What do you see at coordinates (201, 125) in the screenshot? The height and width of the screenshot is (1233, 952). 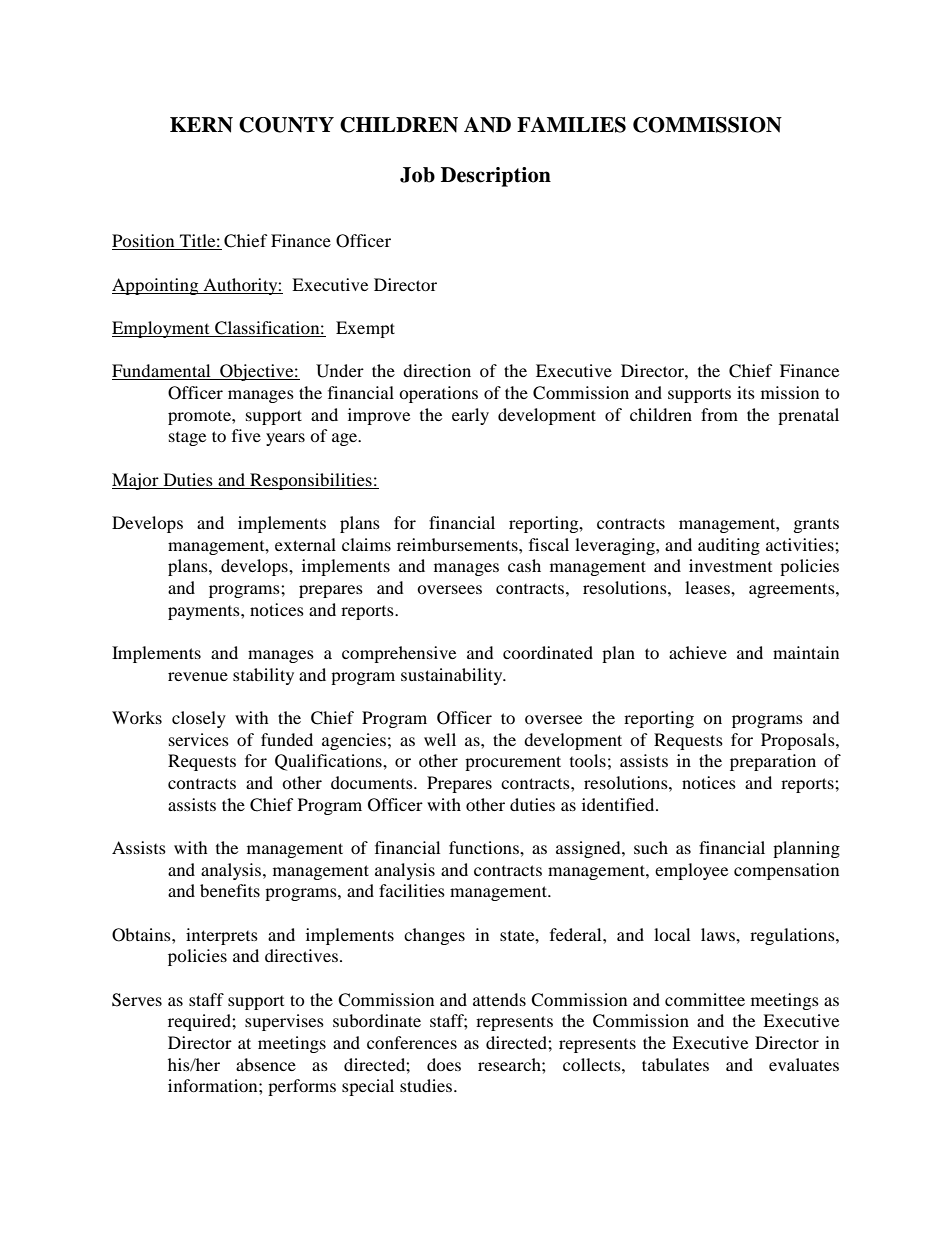 I see `KERN` at bounding box center [201, 125].
